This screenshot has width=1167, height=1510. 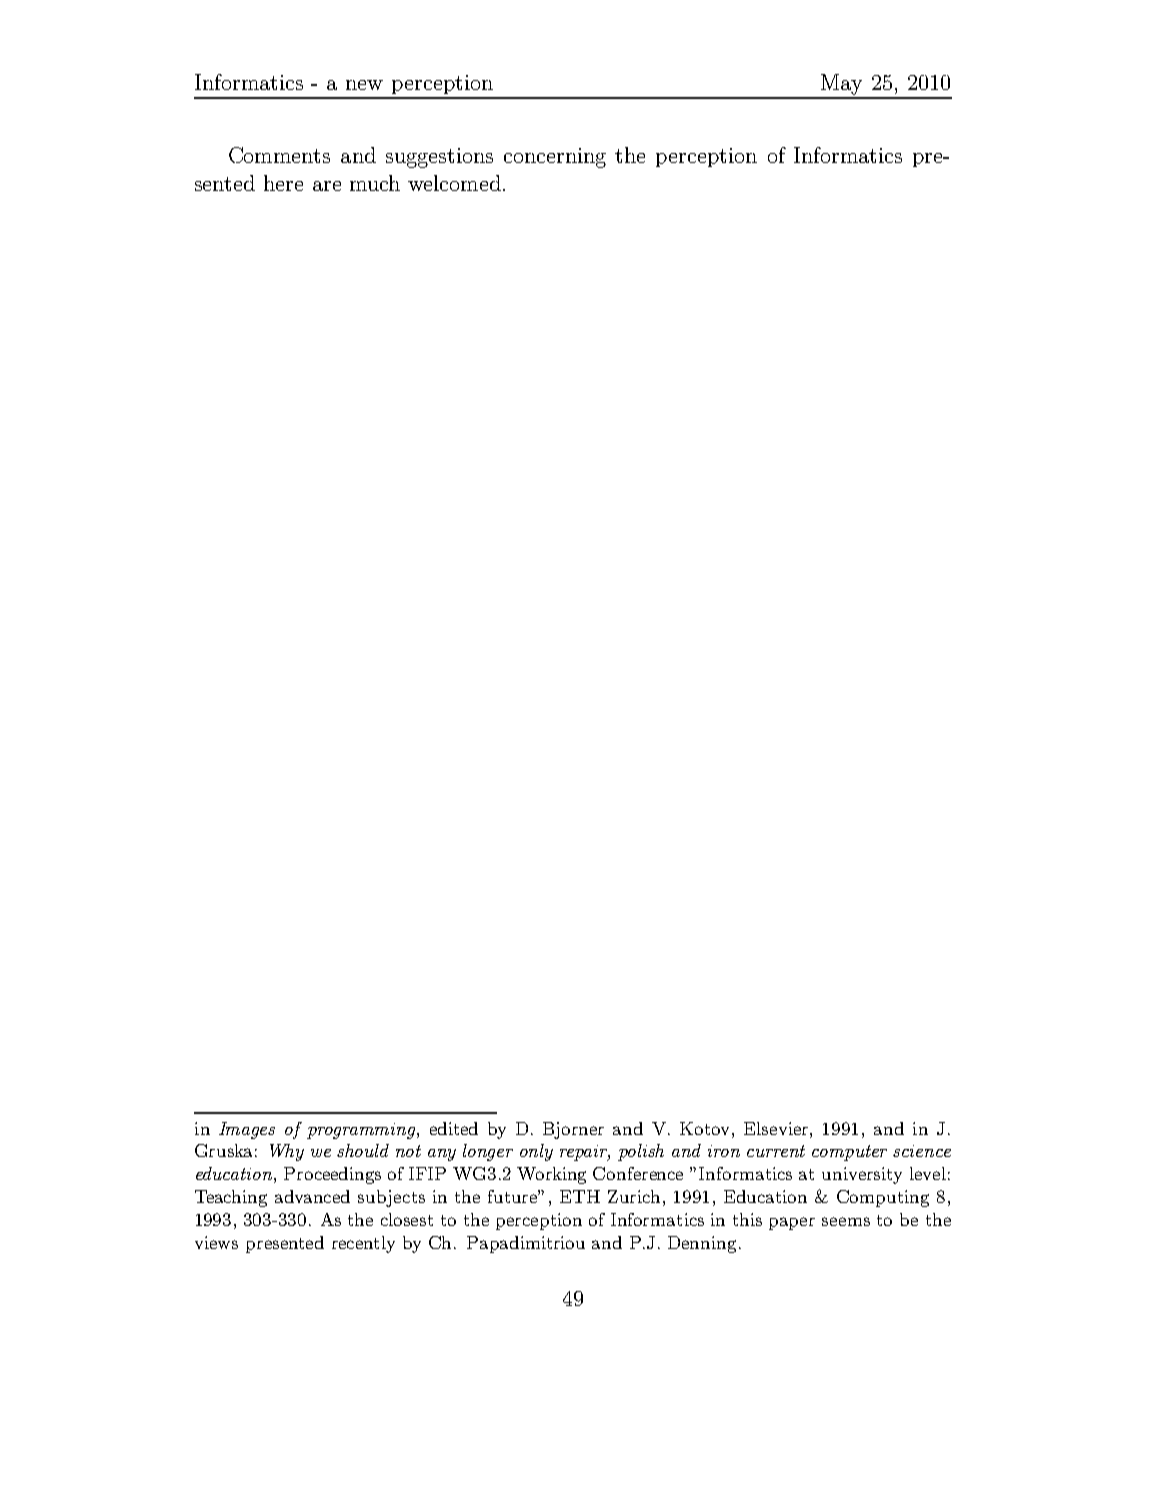 What do you see at coordinates (555, 158) in the screenshot?
I see `concerning` at bounding box center [555, 158].
